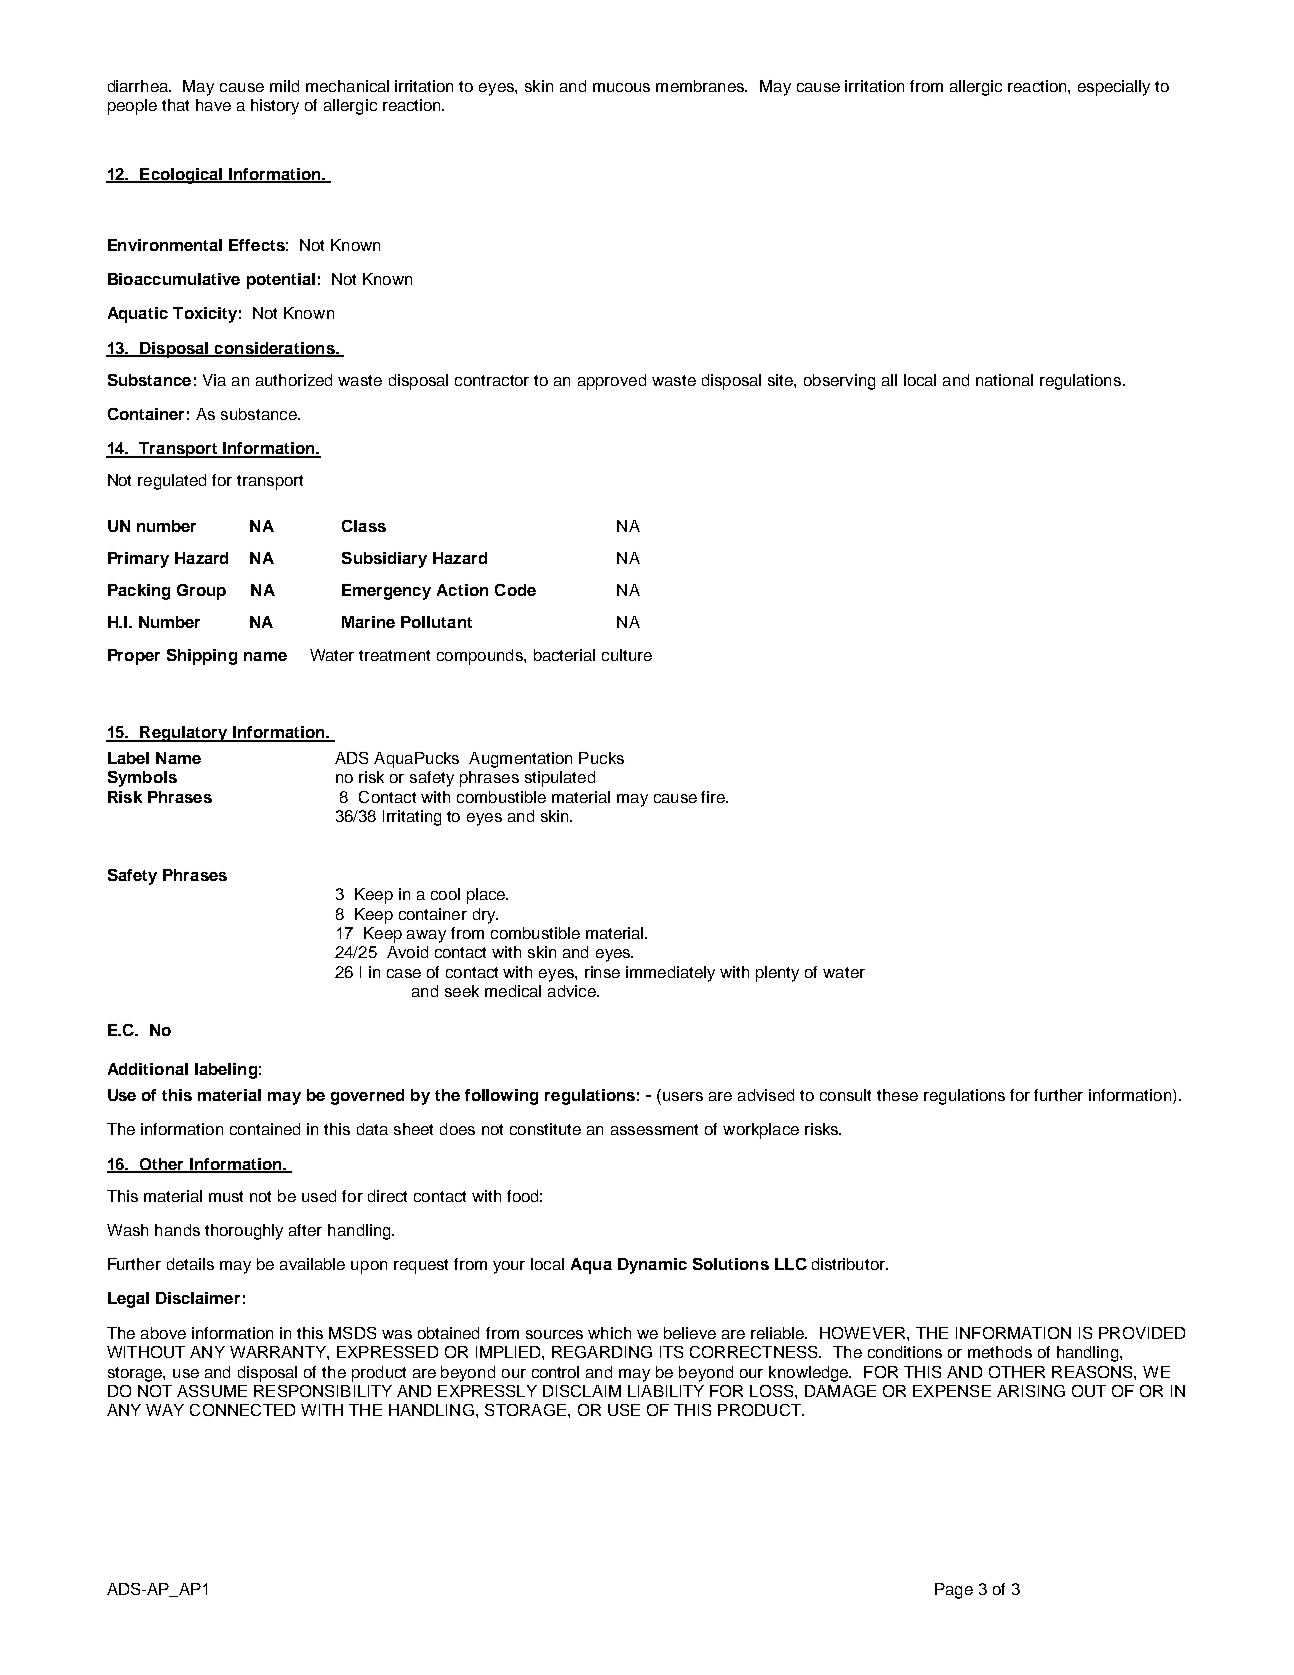 The width and height of the screenshot is (1294, 1675). I want to click on especially, so click(1114, 88).
